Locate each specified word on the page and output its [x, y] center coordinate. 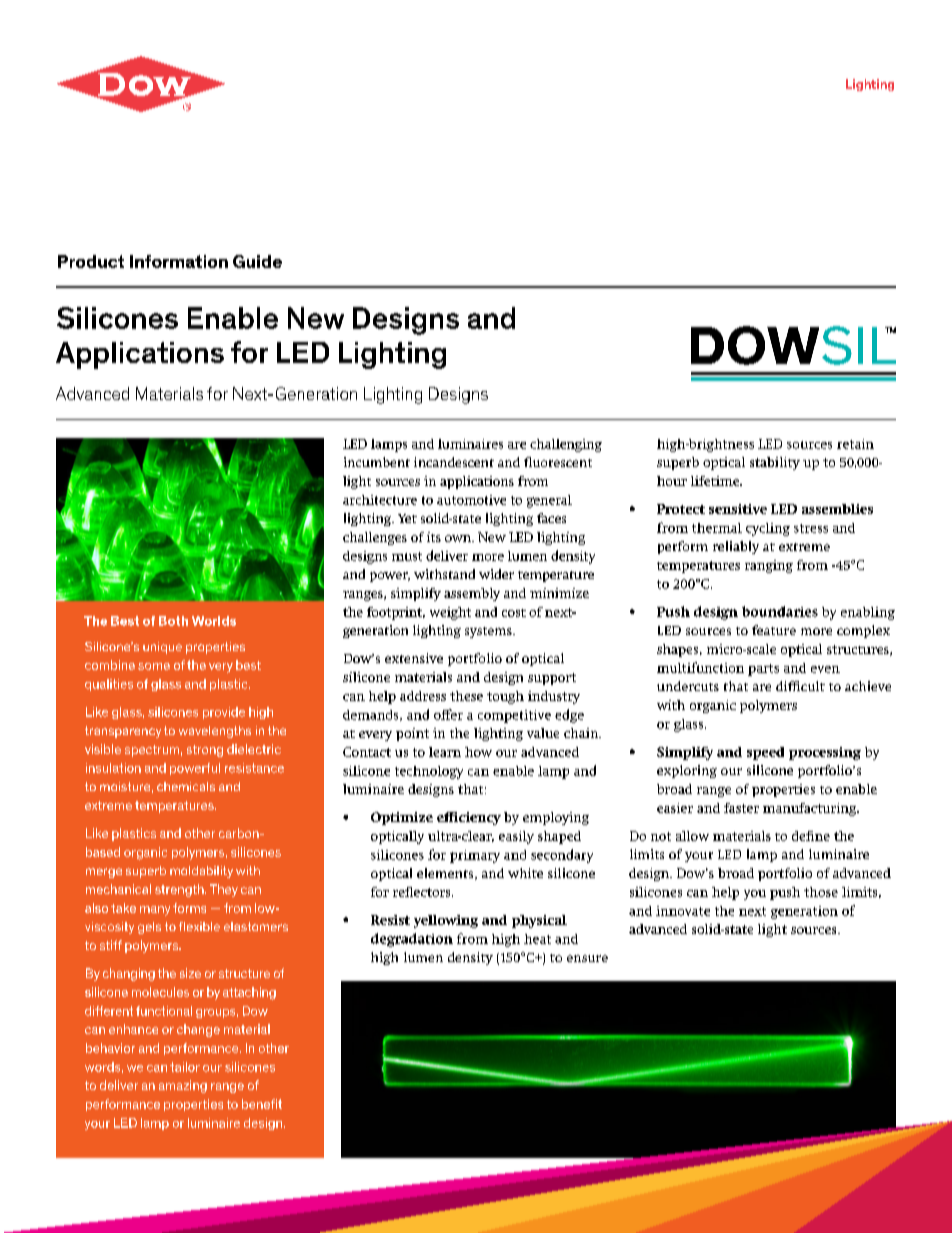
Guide [257, 261]
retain [855, 444]
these [466, 696]
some [154, 666]
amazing [183, 1086]
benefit [262, 1104]
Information [179, 261]
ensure [587, 958]
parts [763, 670]
